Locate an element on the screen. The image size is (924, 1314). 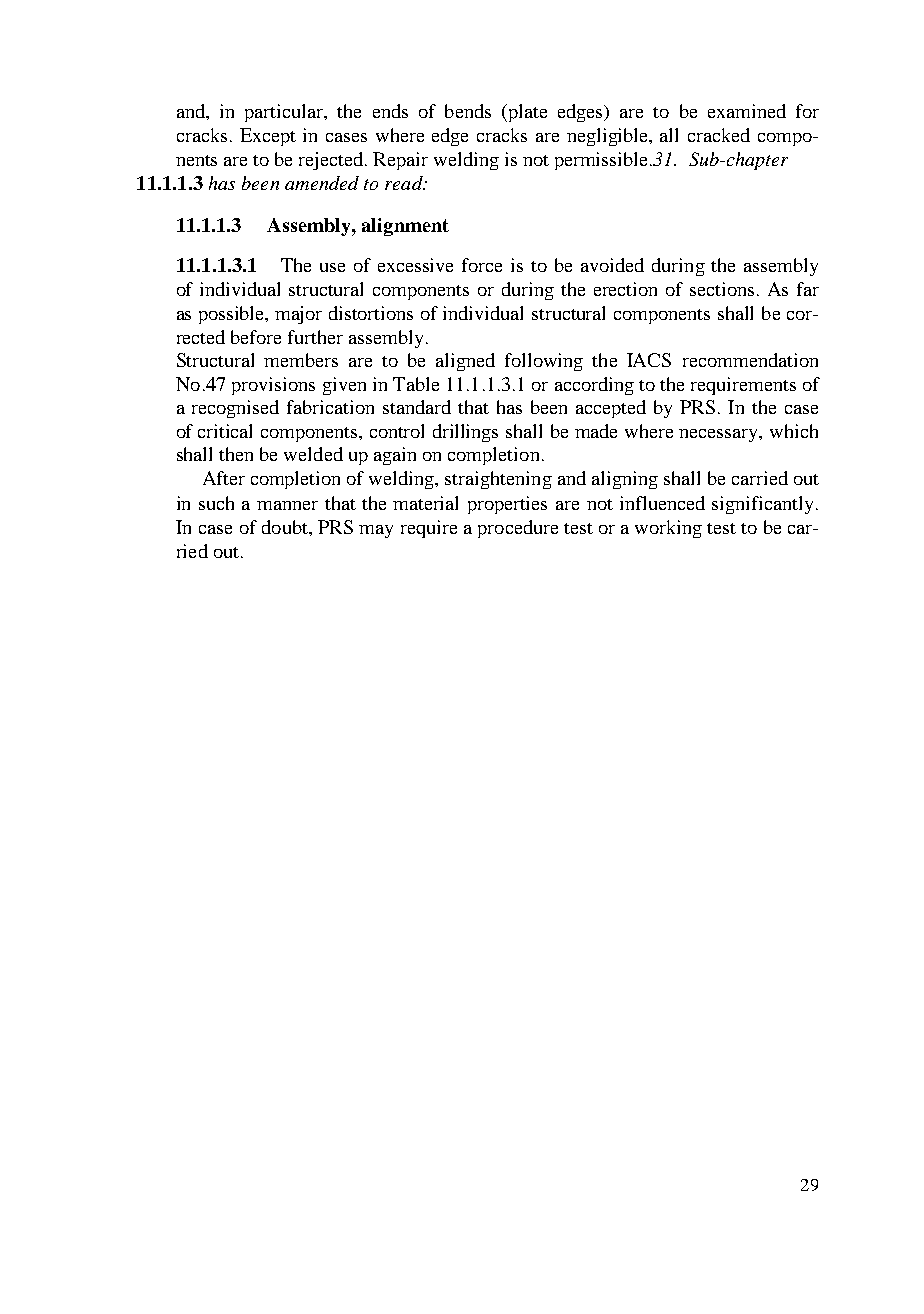
procedure is located at coordinates (518, 529).
